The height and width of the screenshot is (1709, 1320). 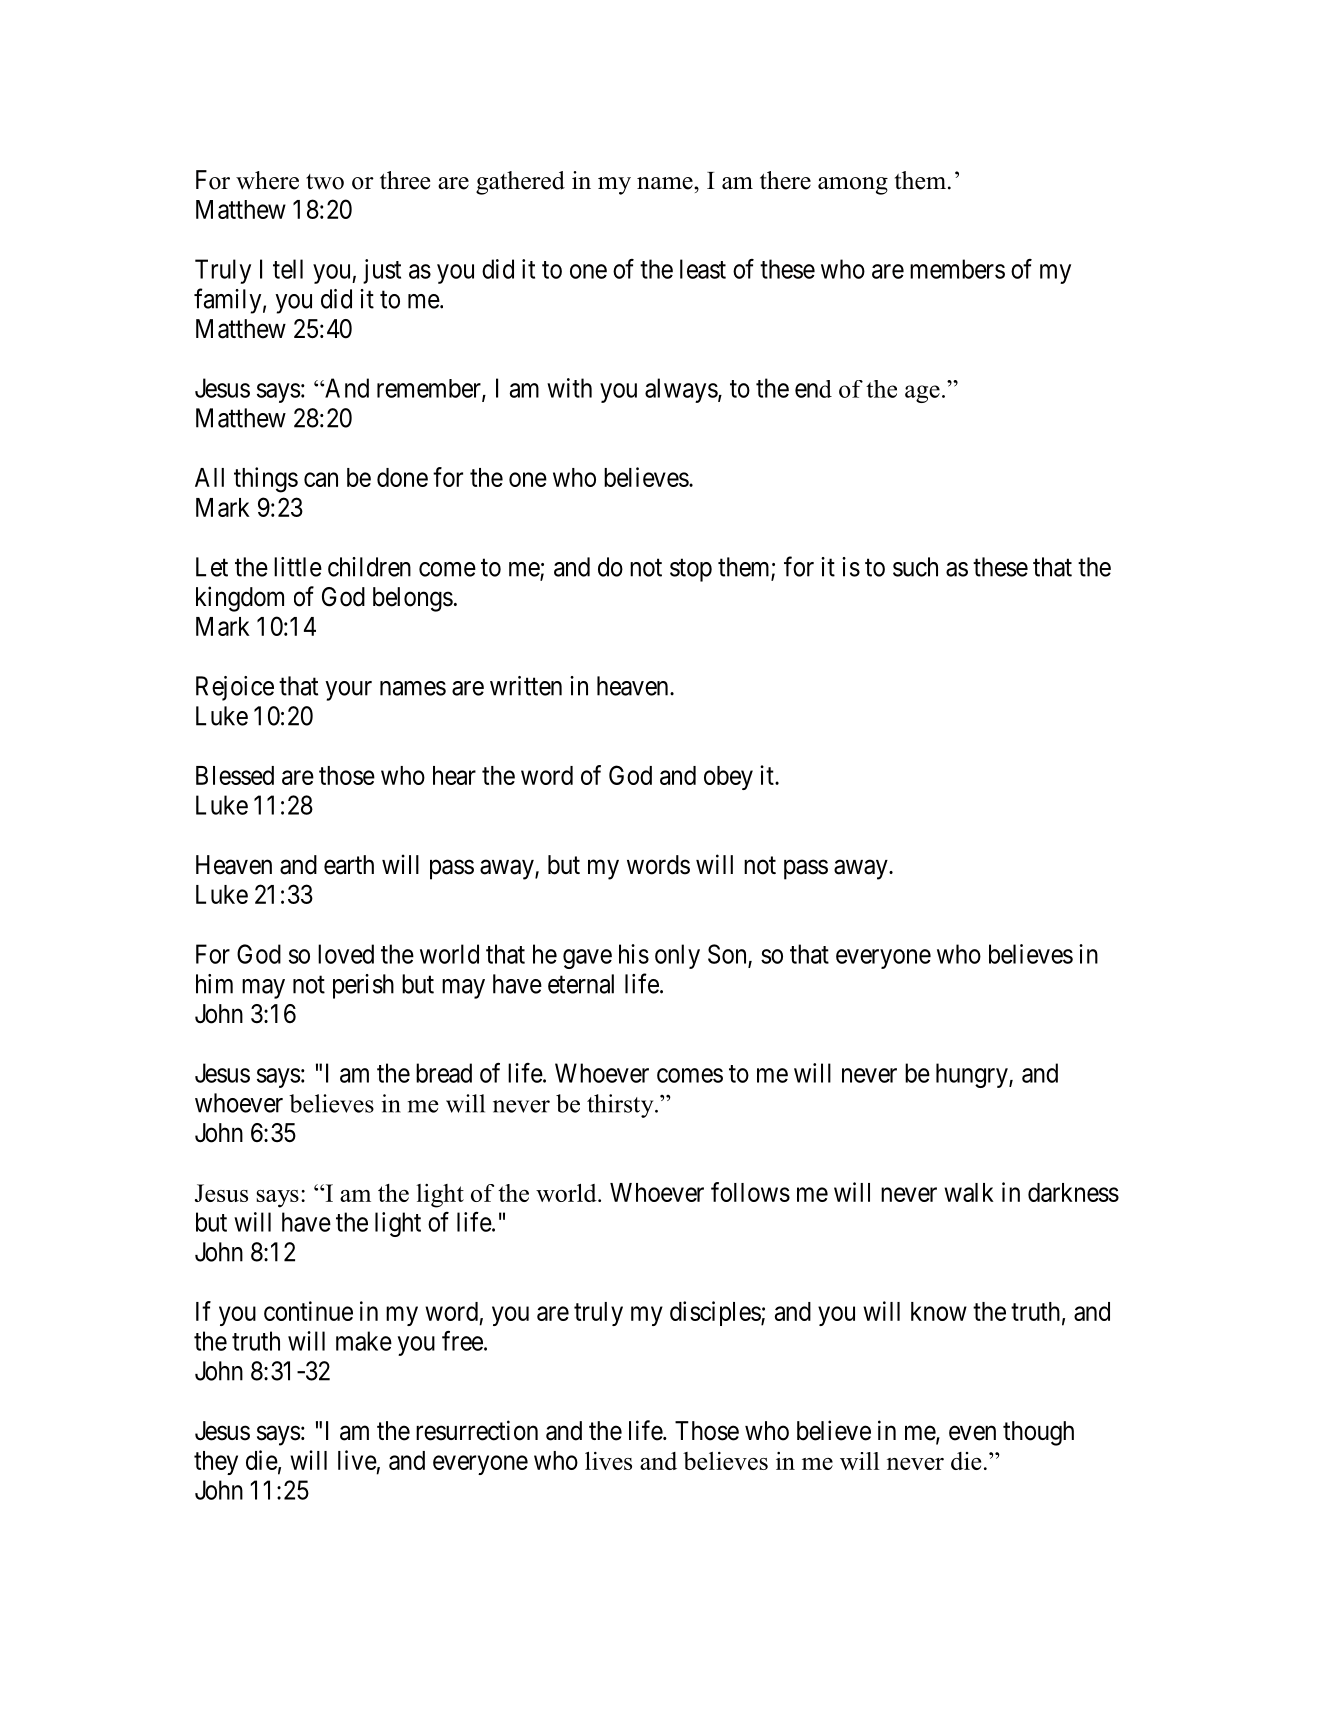 I want to click on resurrection, so click(x=477, y=1430).
